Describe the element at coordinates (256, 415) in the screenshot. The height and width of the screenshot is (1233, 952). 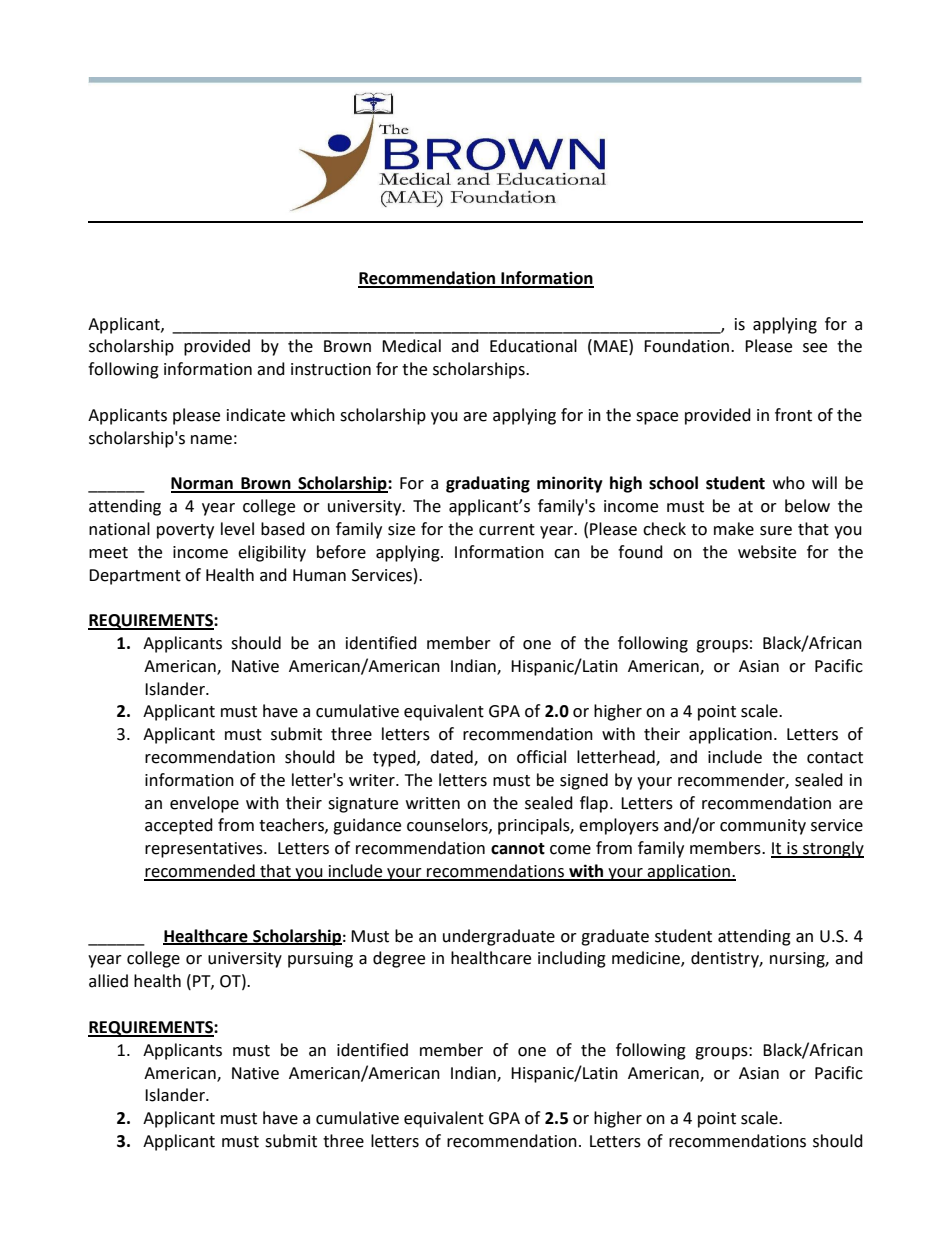
I see `indicate` at that location.
